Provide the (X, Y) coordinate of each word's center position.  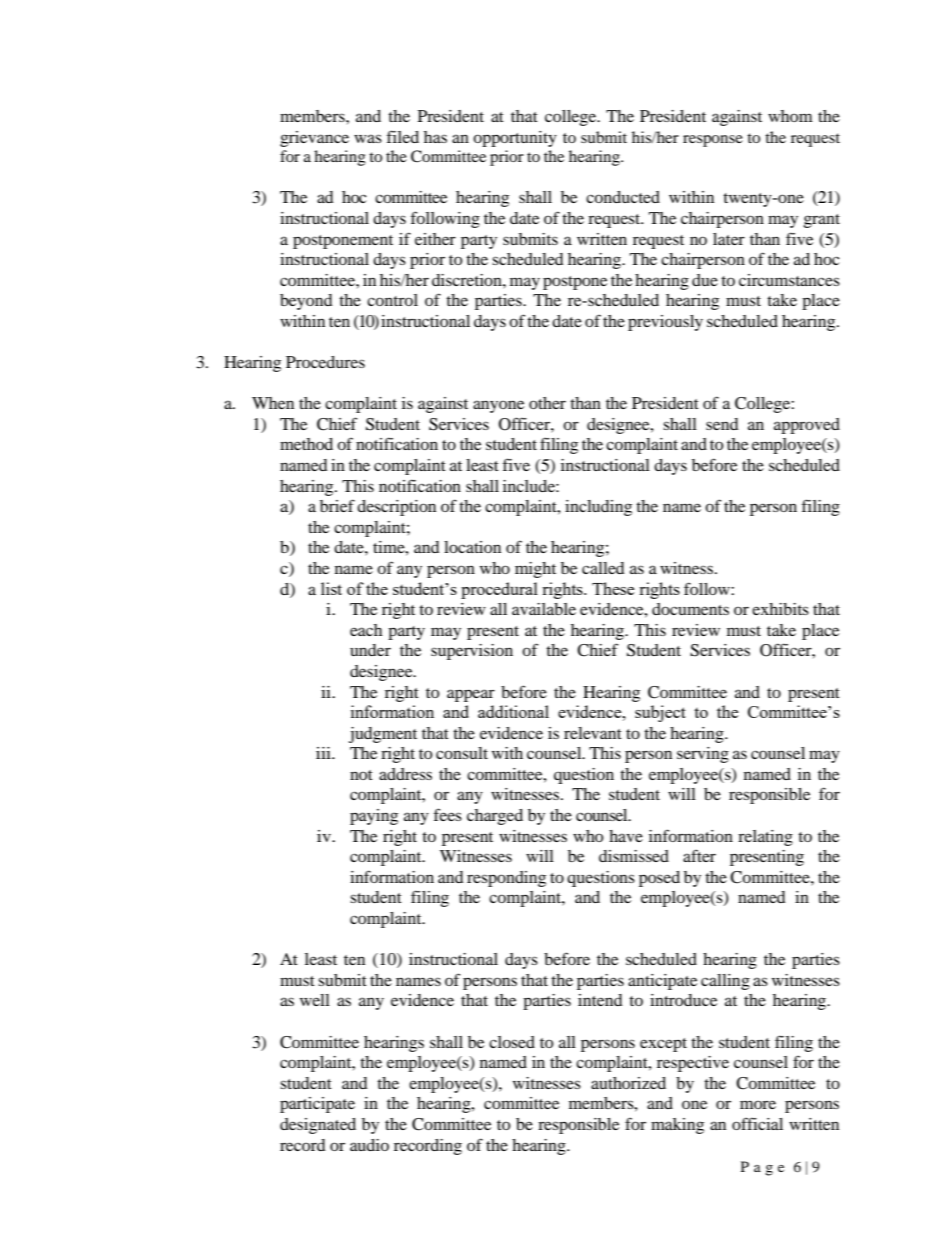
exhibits (780, 609)
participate (317, 1105)
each (366, 630)
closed (512, 1042)
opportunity (515, 139)
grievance (314, 139)
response (713, 141)
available (544, 609)
